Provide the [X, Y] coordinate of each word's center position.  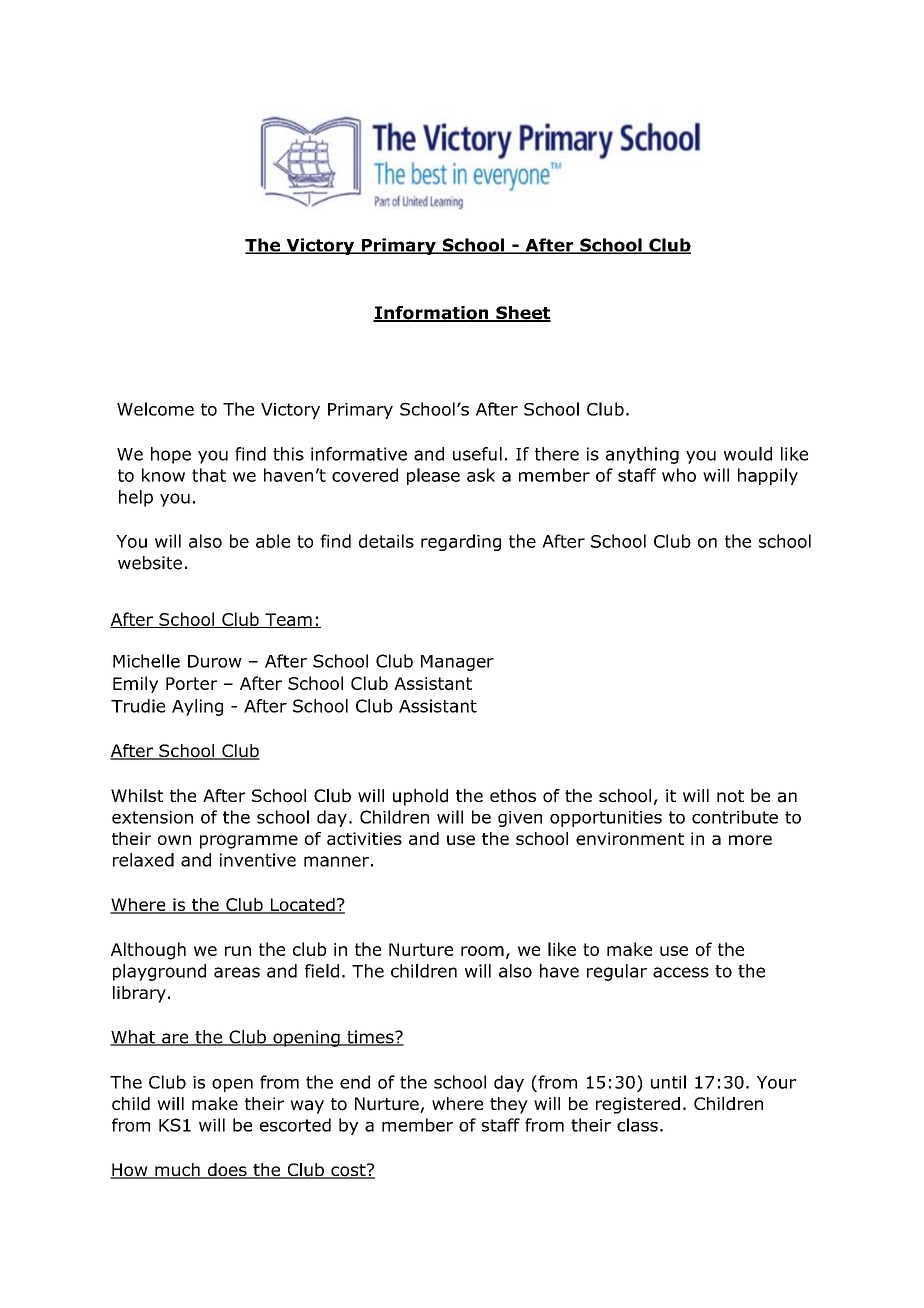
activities [364, 838]
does [227, 1171]
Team [288, 620]
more [750, 840]
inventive [258, 860]
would [748, 454]
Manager [457, 663]
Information [432, 314]
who [679, 475]
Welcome [155, 409]
